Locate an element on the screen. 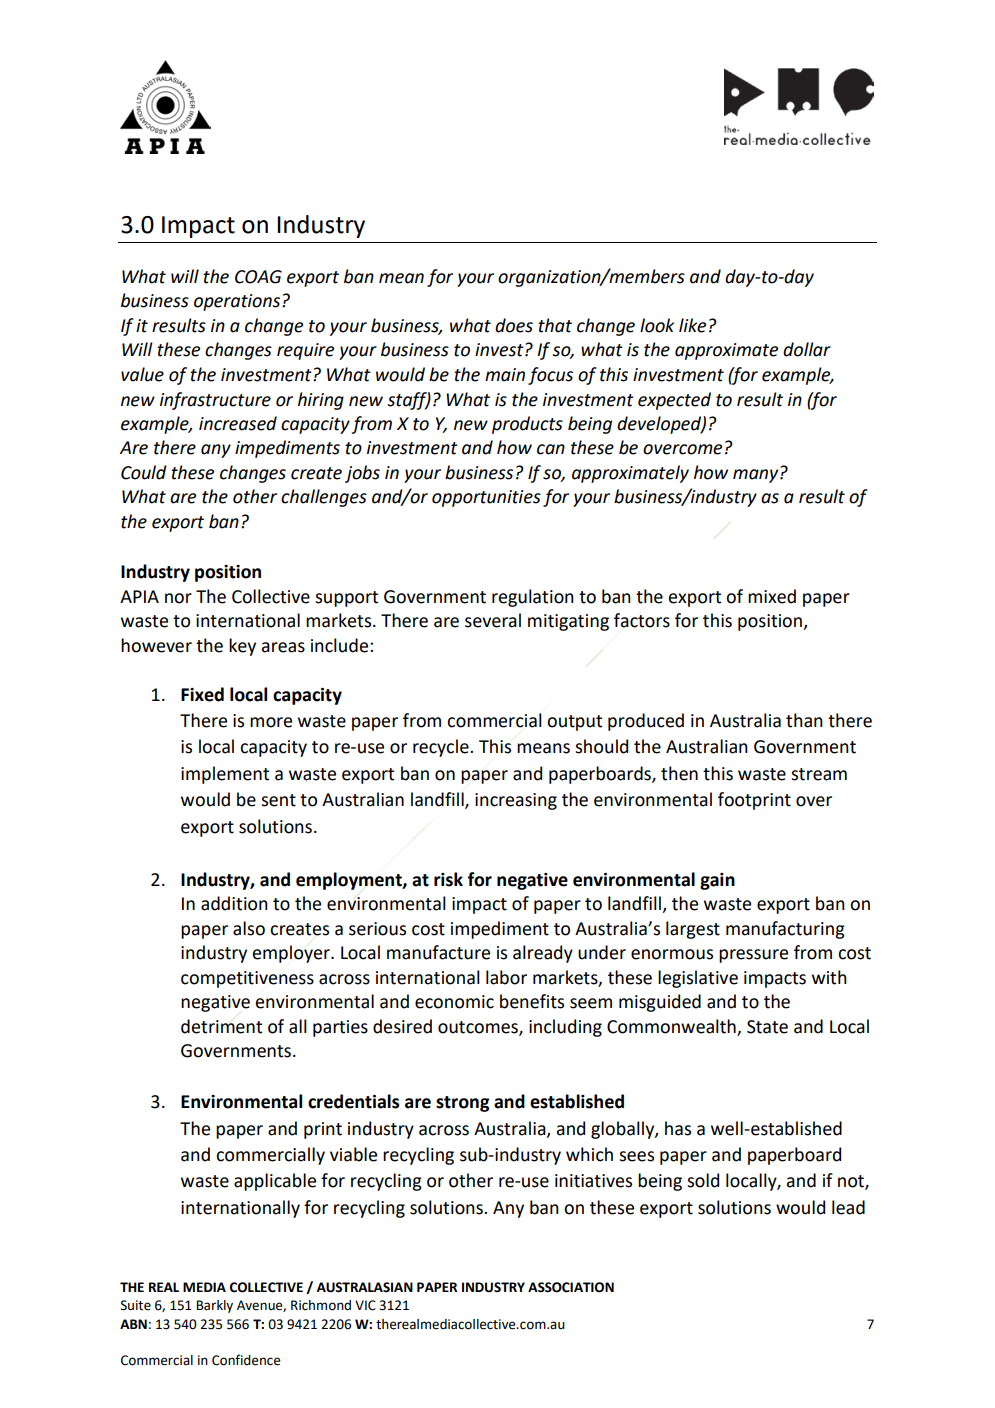 The width and height of the screenshot is (995, 1408). competitiveness is located at coordinates (247, 979).
